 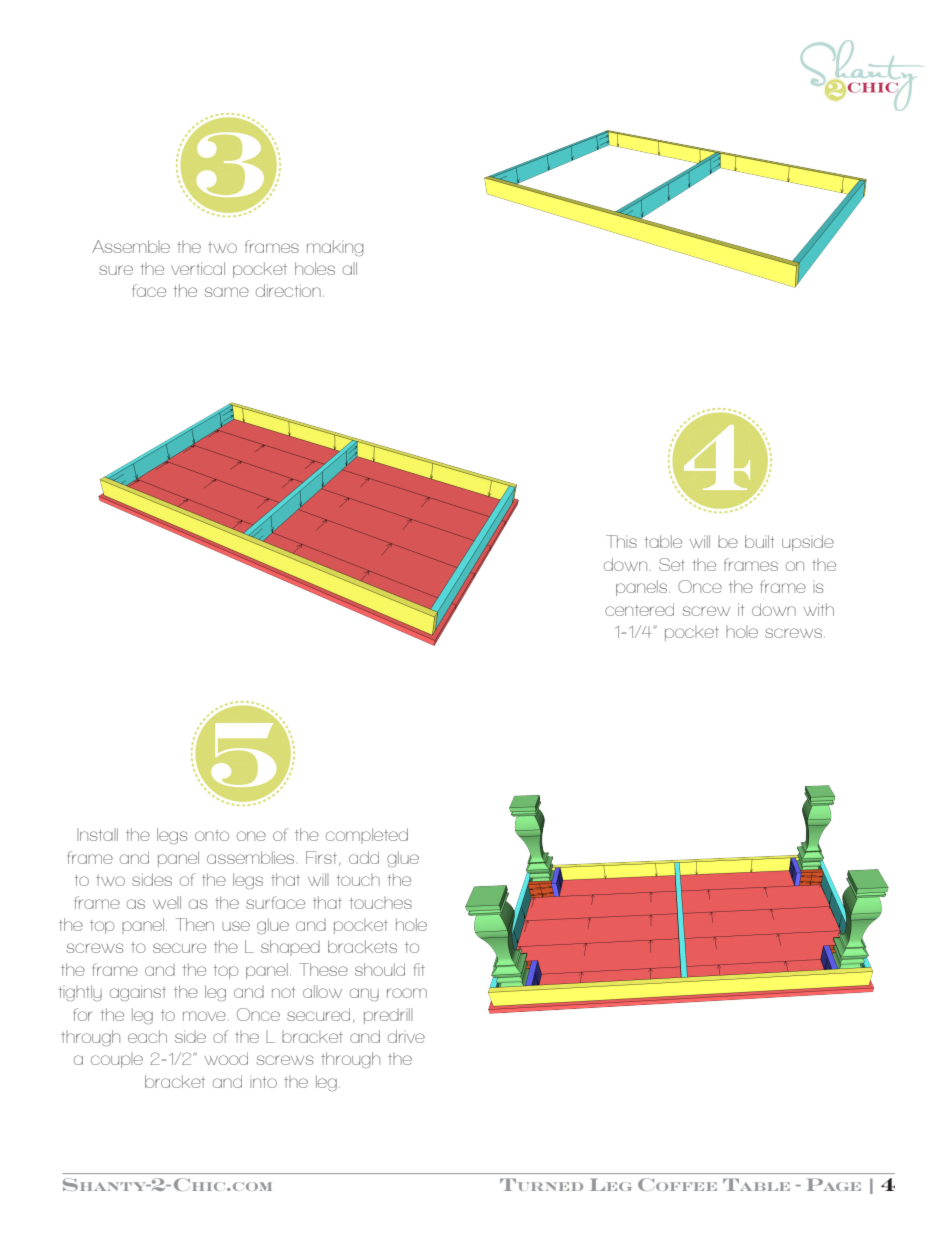 I want to click on with, so click(x=819, y=609).
